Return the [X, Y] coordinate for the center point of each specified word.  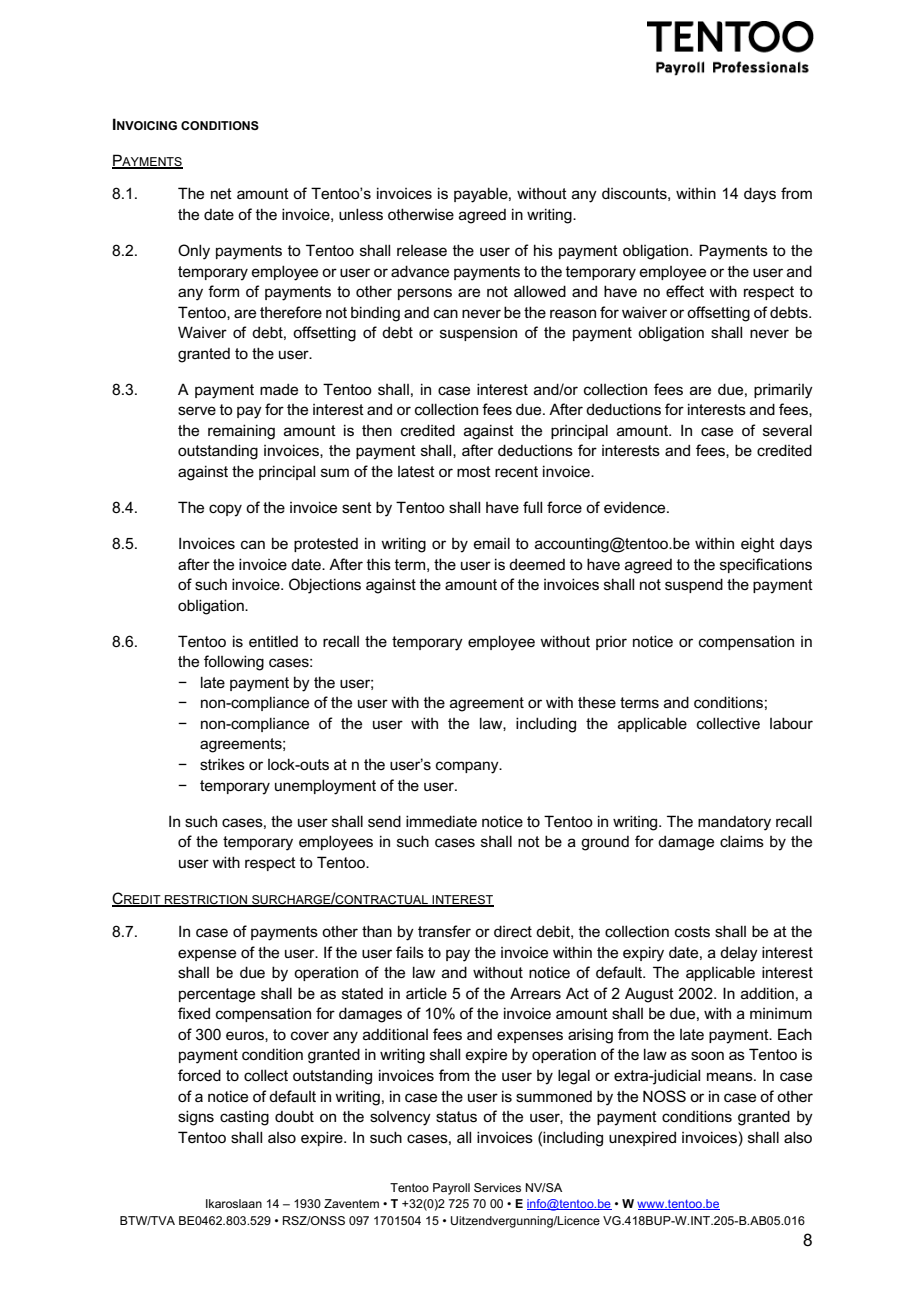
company [468, 767]
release [422, 250]
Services [497, 1187]
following [234, 663]
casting [244, 1118]
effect [685, 291]
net [221, 193]
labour [791, 723]
